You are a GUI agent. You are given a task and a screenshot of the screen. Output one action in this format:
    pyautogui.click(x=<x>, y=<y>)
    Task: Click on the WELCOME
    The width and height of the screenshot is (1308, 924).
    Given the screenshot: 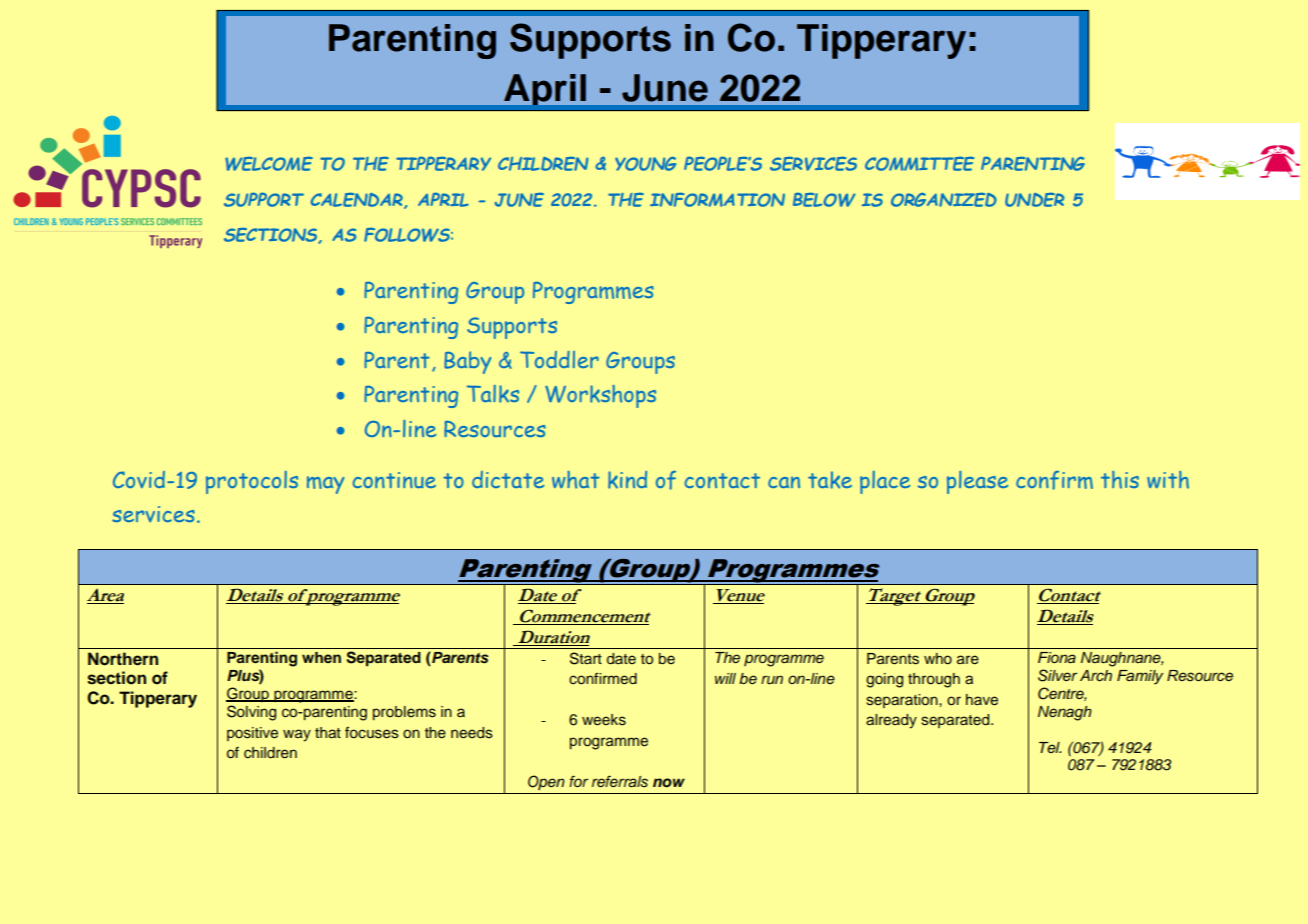 What is the action you would take?
    pyautogui.click(x=269, y=163)
